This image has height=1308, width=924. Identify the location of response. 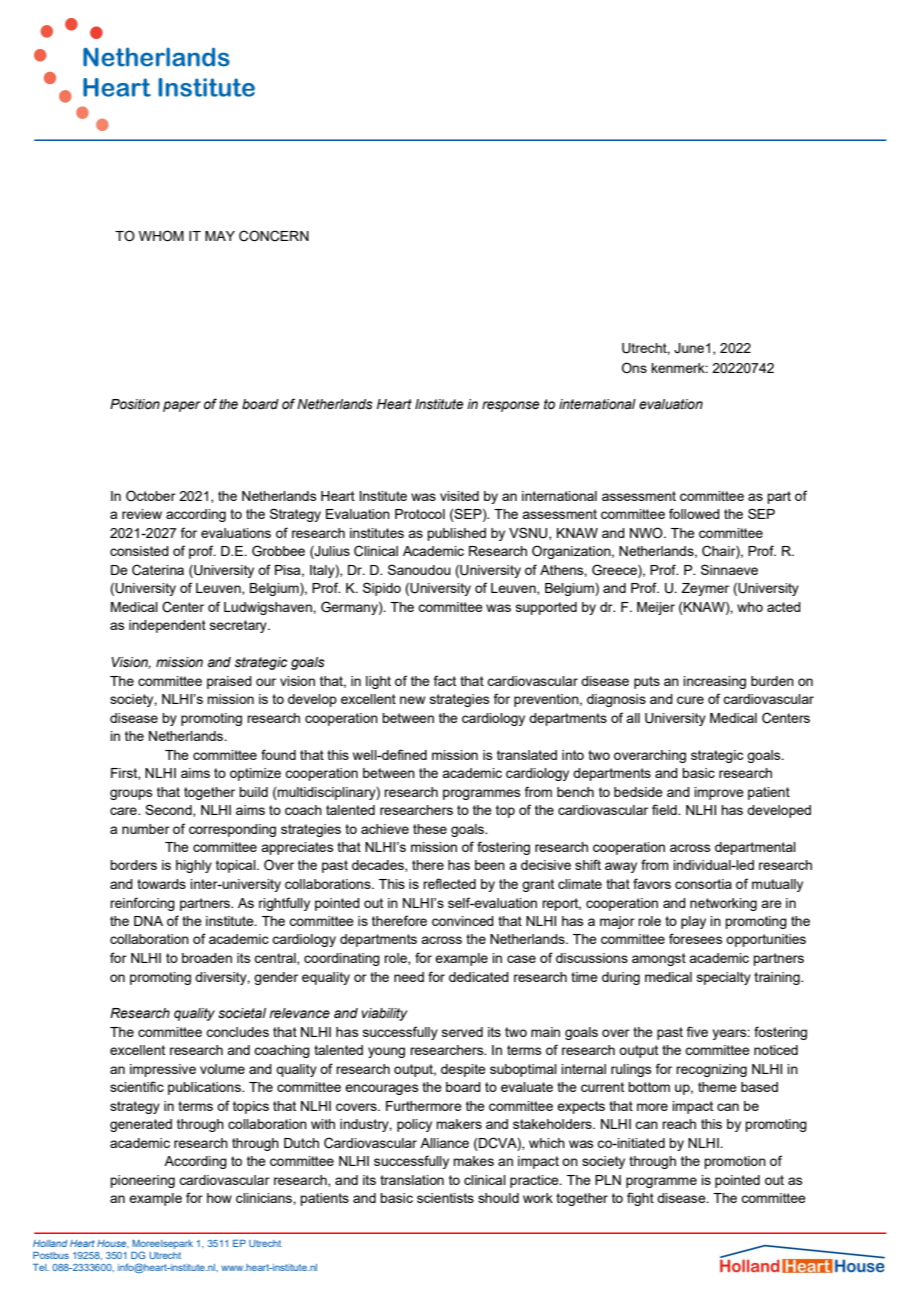
(511, 406).
